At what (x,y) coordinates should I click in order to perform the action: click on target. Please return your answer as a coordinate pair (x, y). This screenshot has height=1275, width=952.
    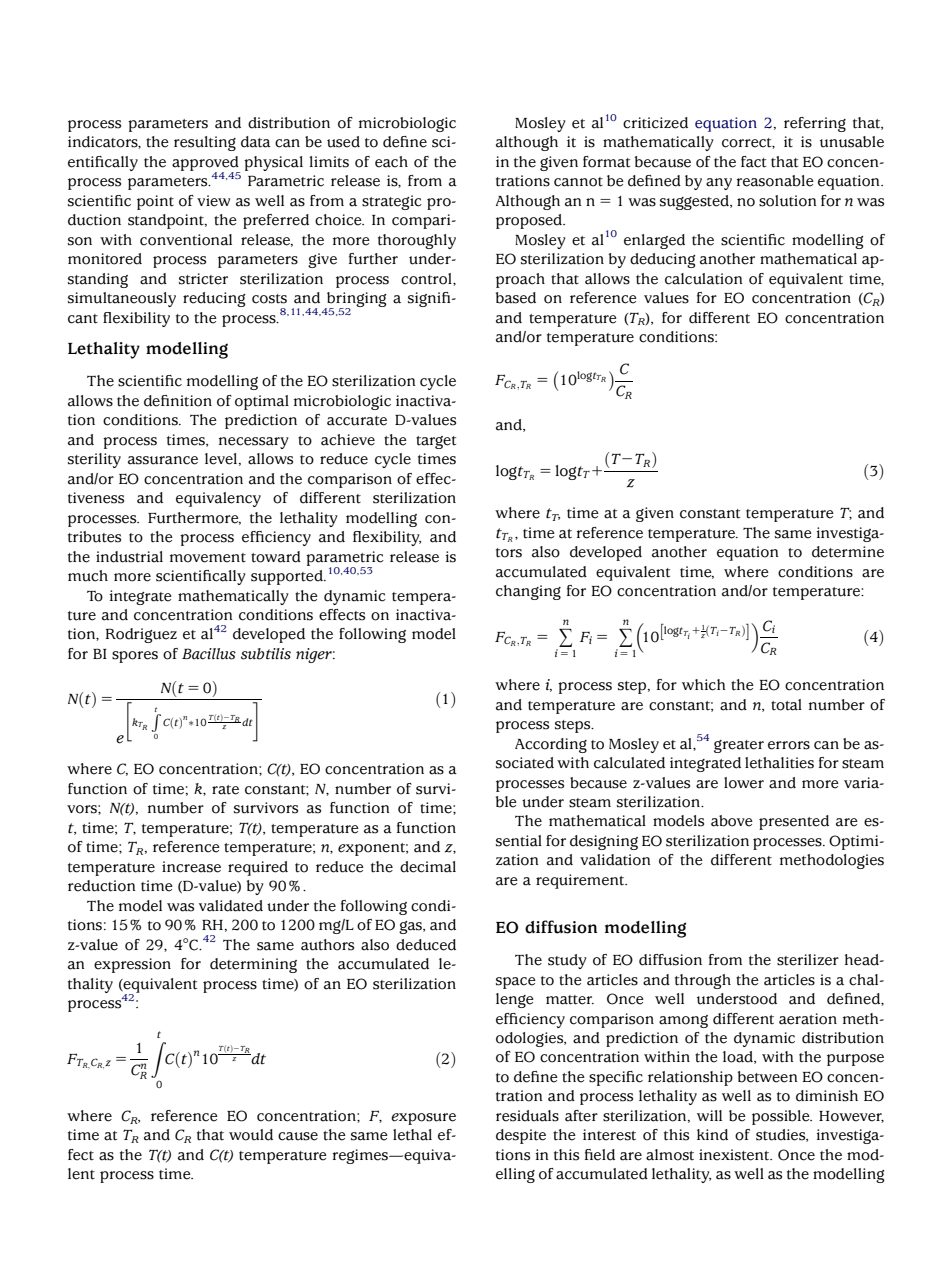
    Looking at the image, I should click on (436, 442).
